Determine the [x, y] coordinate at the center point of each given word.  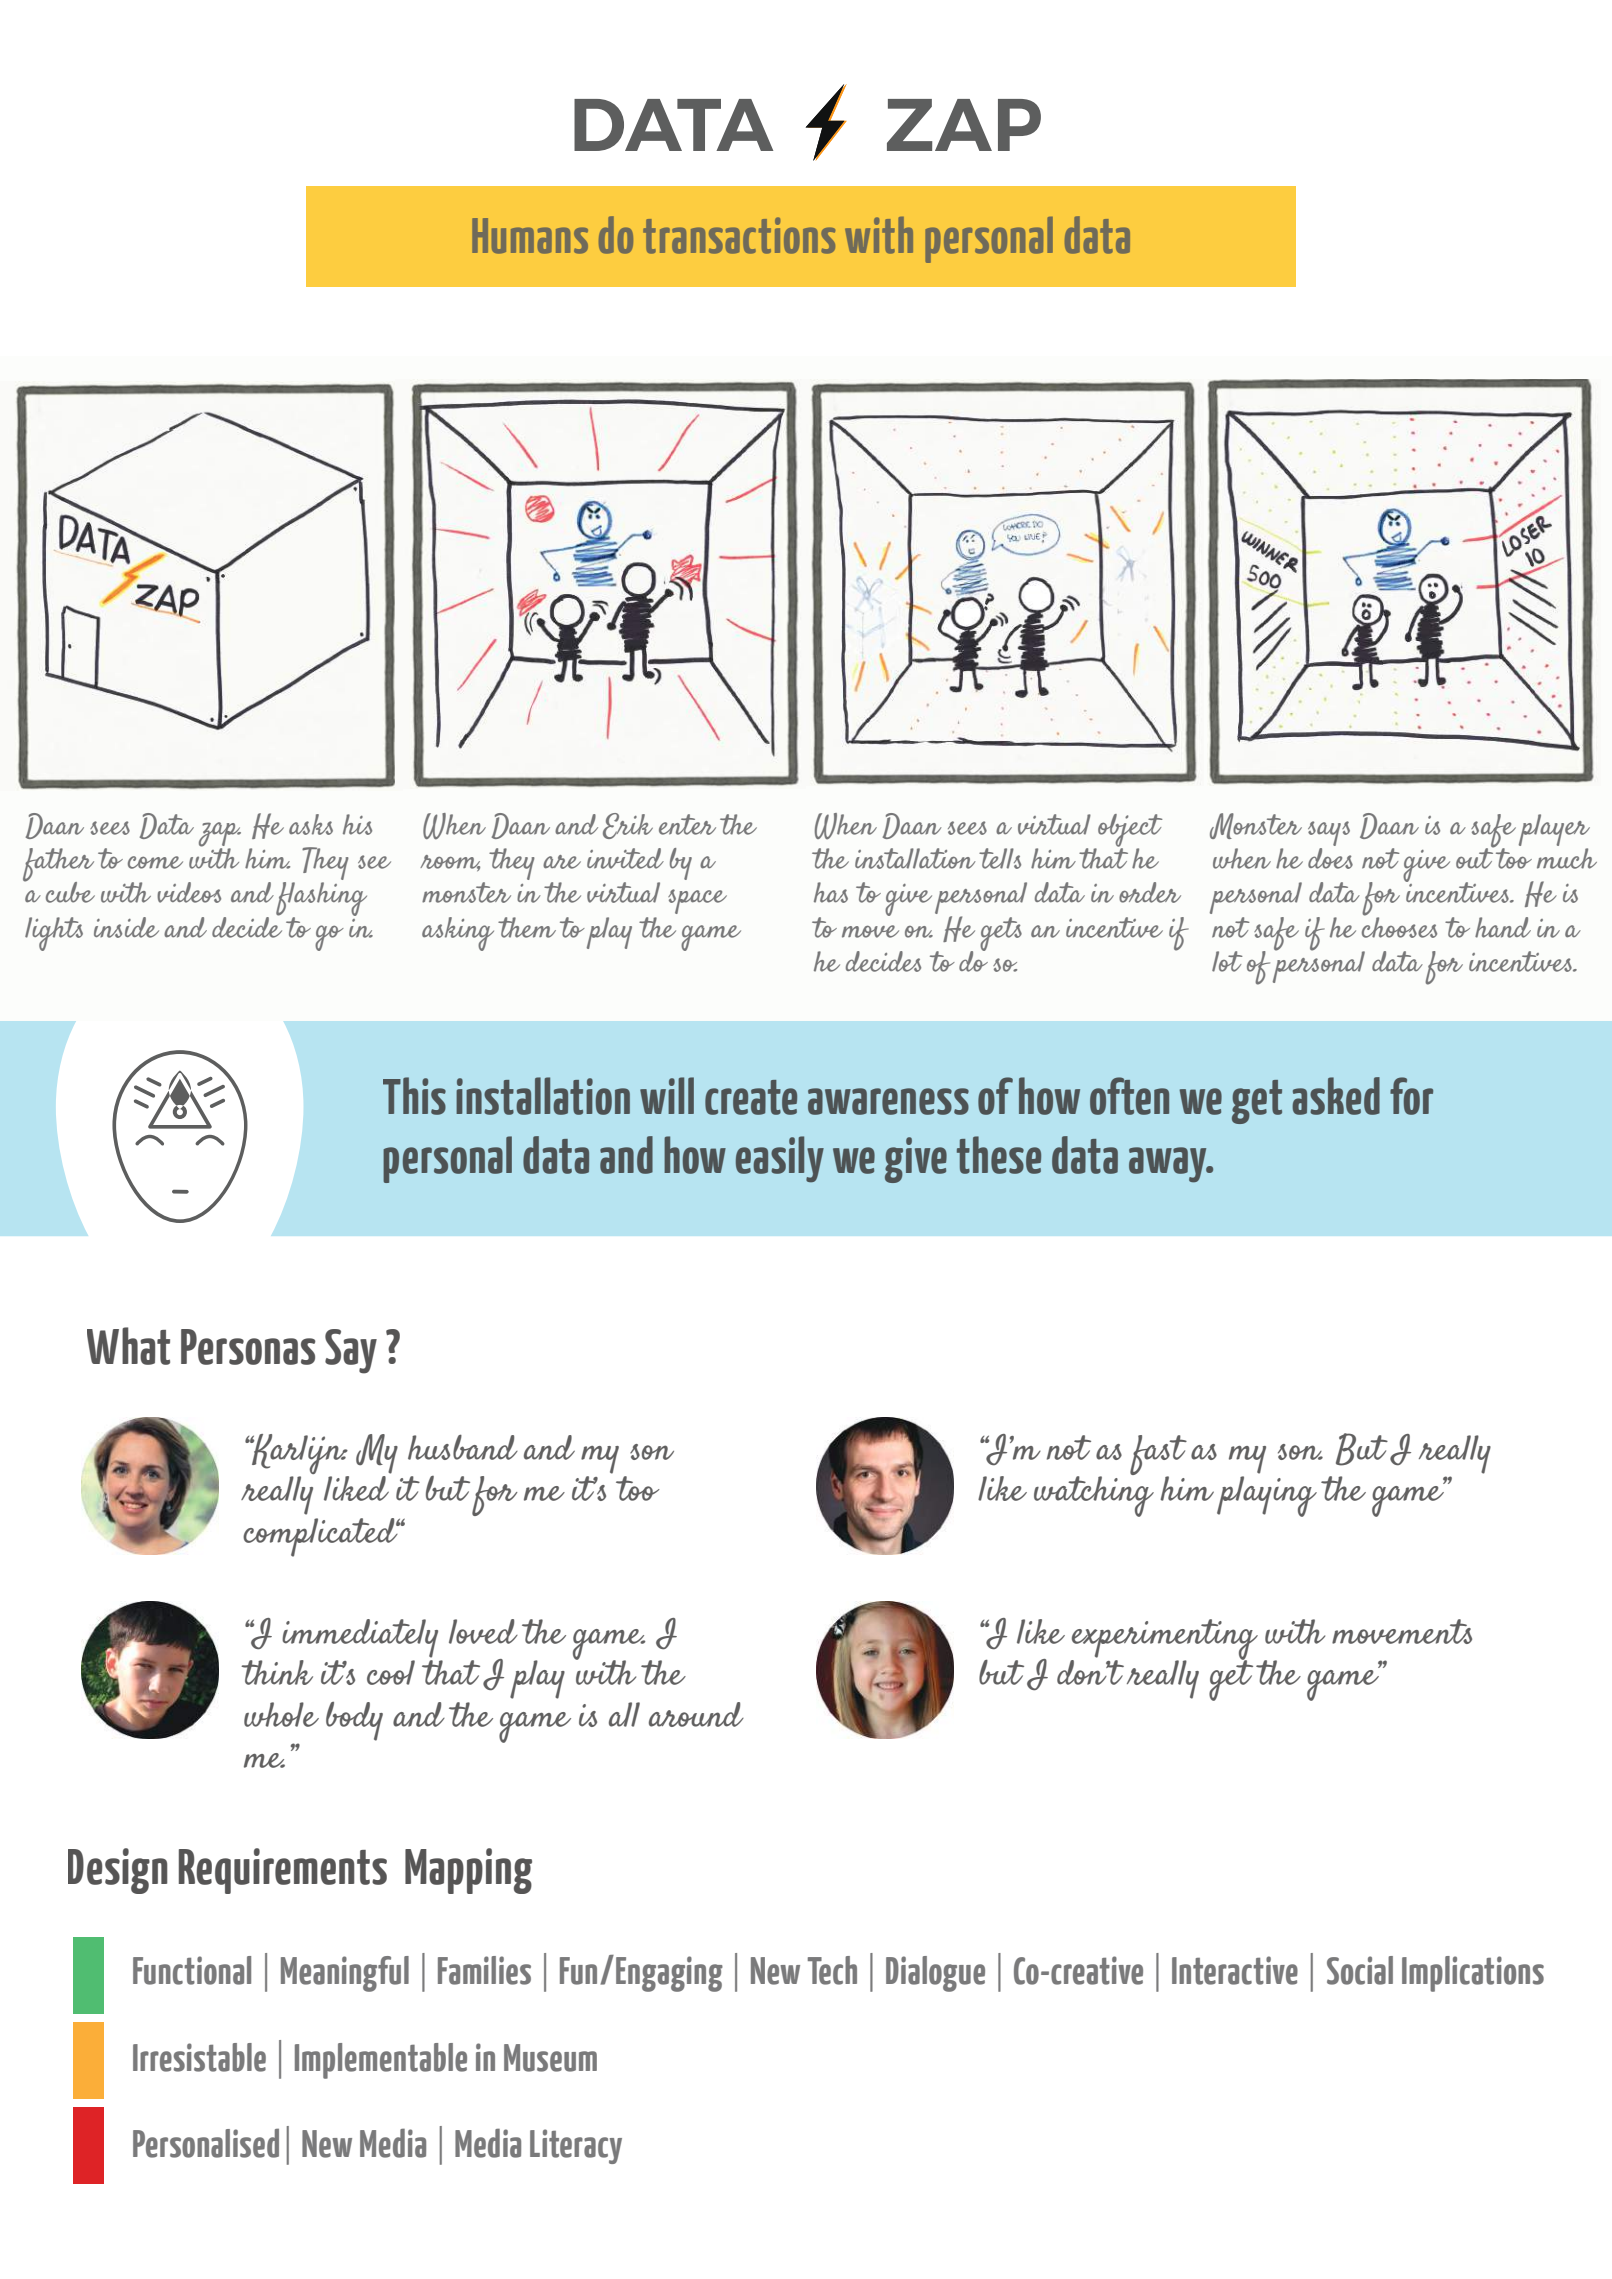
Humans [530, 236]
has [831, 892]
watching [1094, 1495]
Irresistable [199, 2057]
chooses [1399, 926]
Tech [832, 1970]
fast [1158, 1456]
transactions [739, 235]
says [1329, 833]
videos [189, 892]
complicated [321, 1537]
